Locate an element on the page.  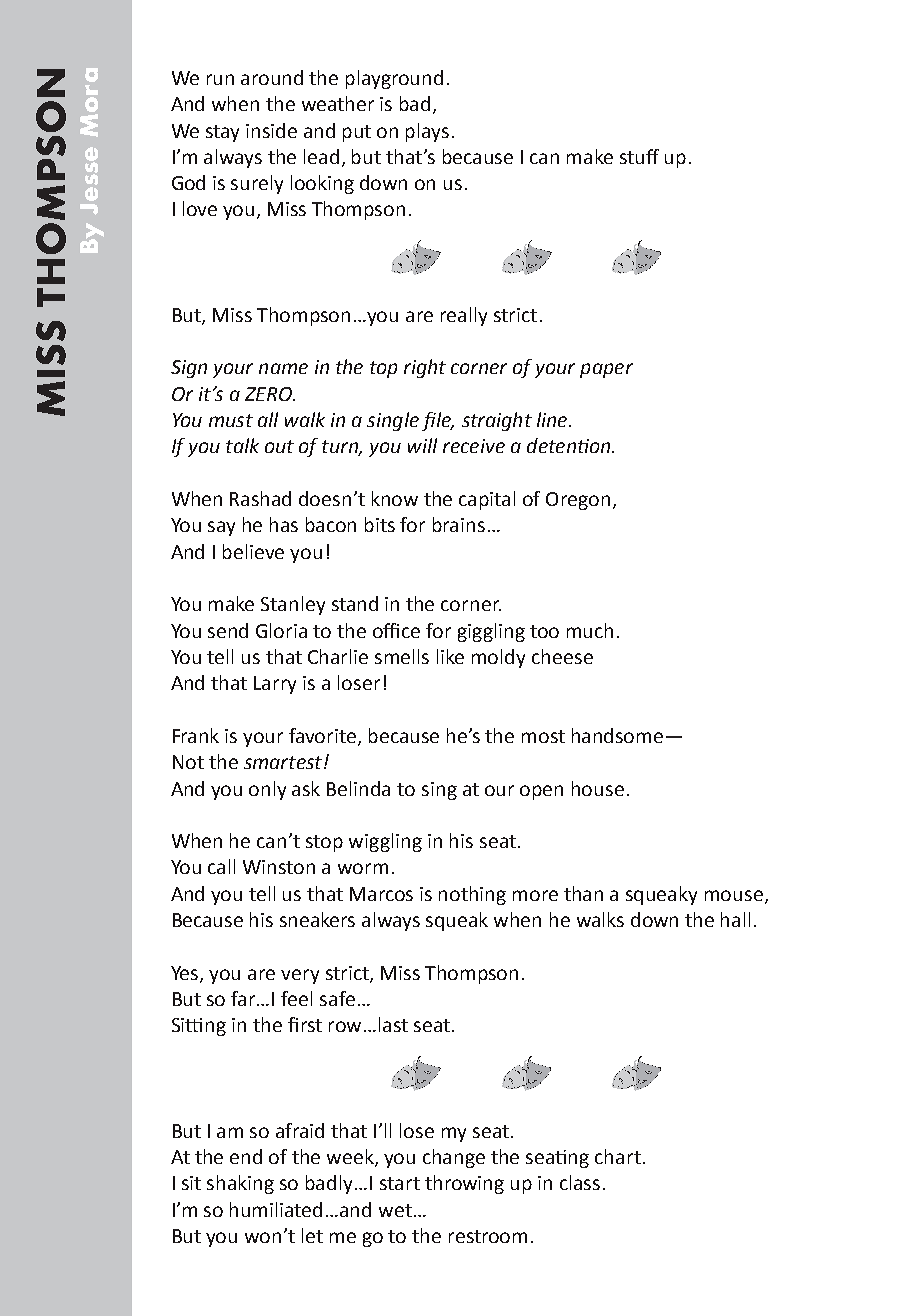
throwing is located at coordinates (464, 1184).
